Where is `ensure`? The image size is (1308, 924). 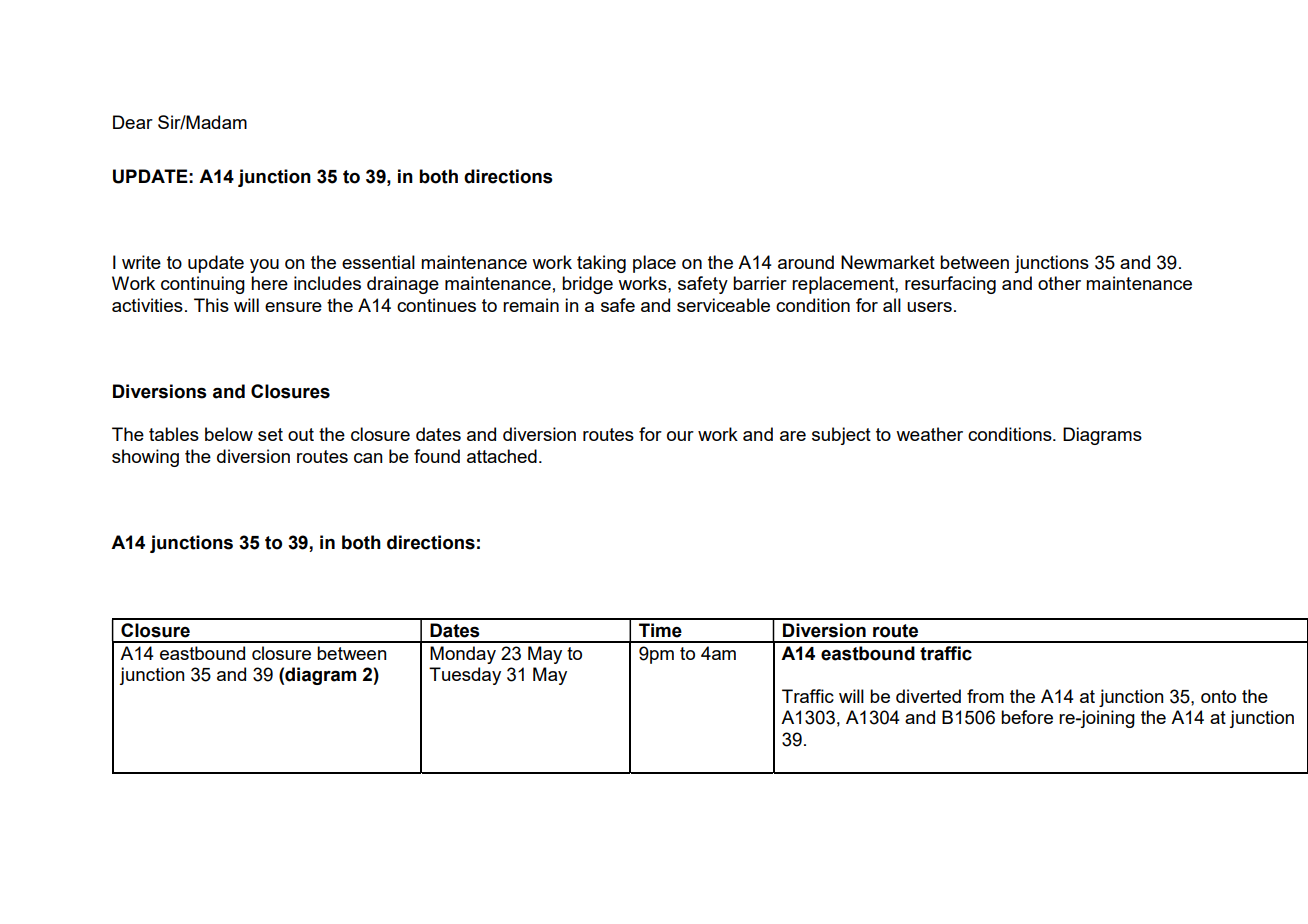 ensure is located at coordinates (293, 307).
